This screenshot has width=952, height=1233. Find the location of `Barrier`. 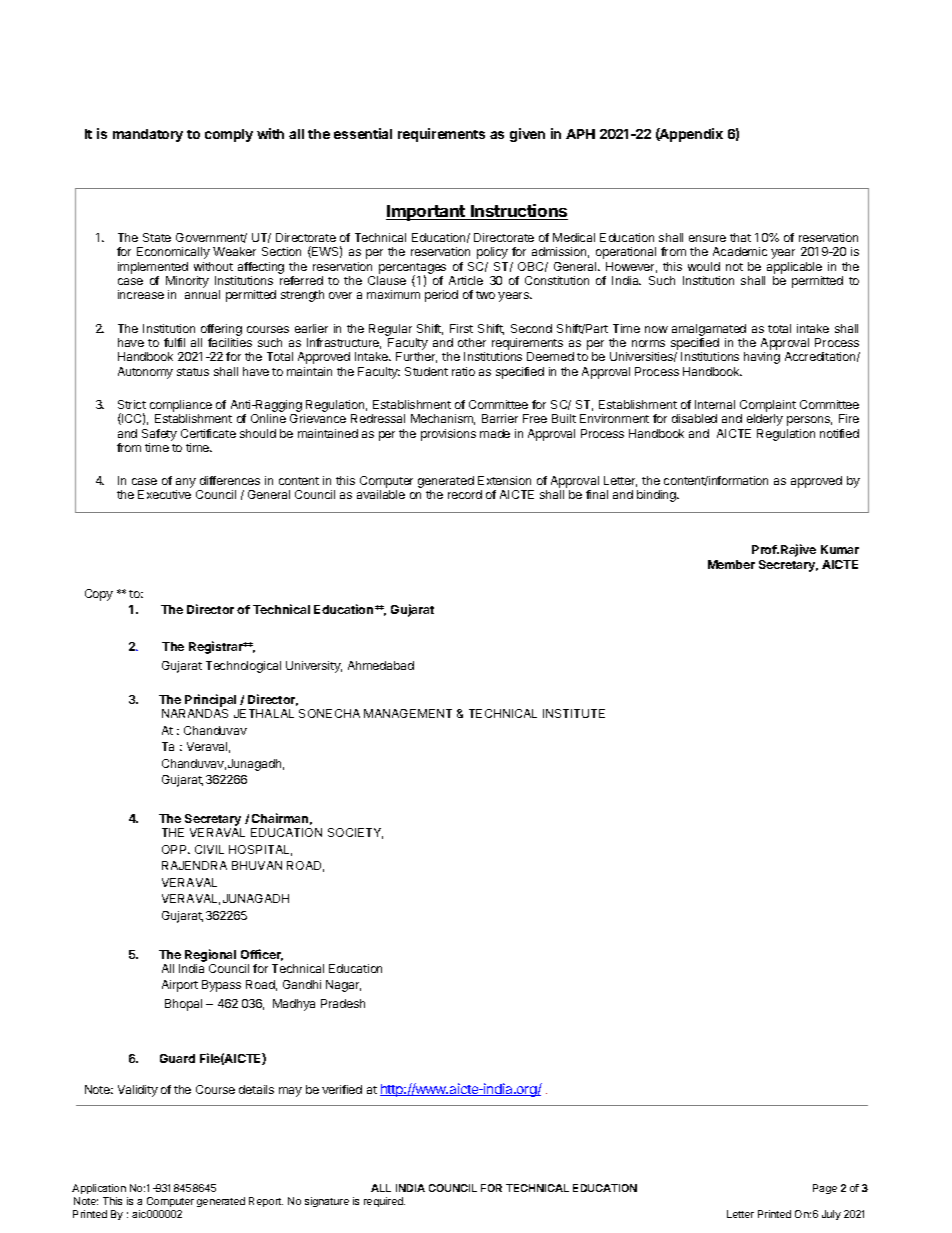

Barrier is located at coordinates (500, 418).
